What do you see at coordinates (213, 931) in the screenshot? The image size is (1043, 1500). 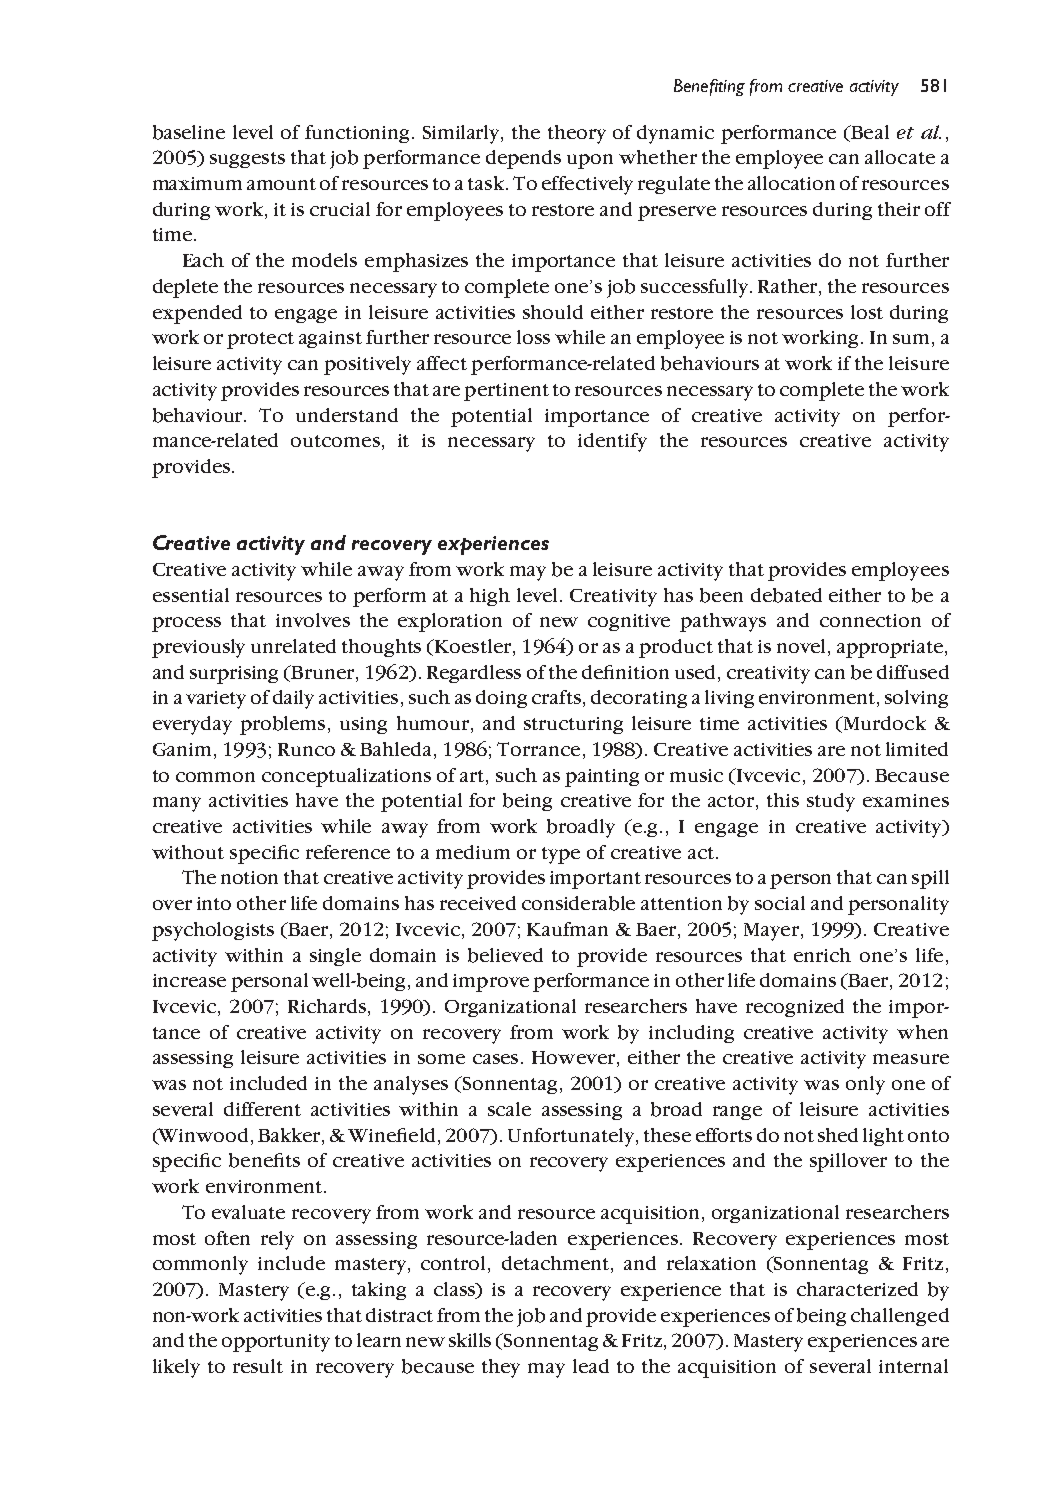 I see `psychologists` at bounding box center [213, 931].
